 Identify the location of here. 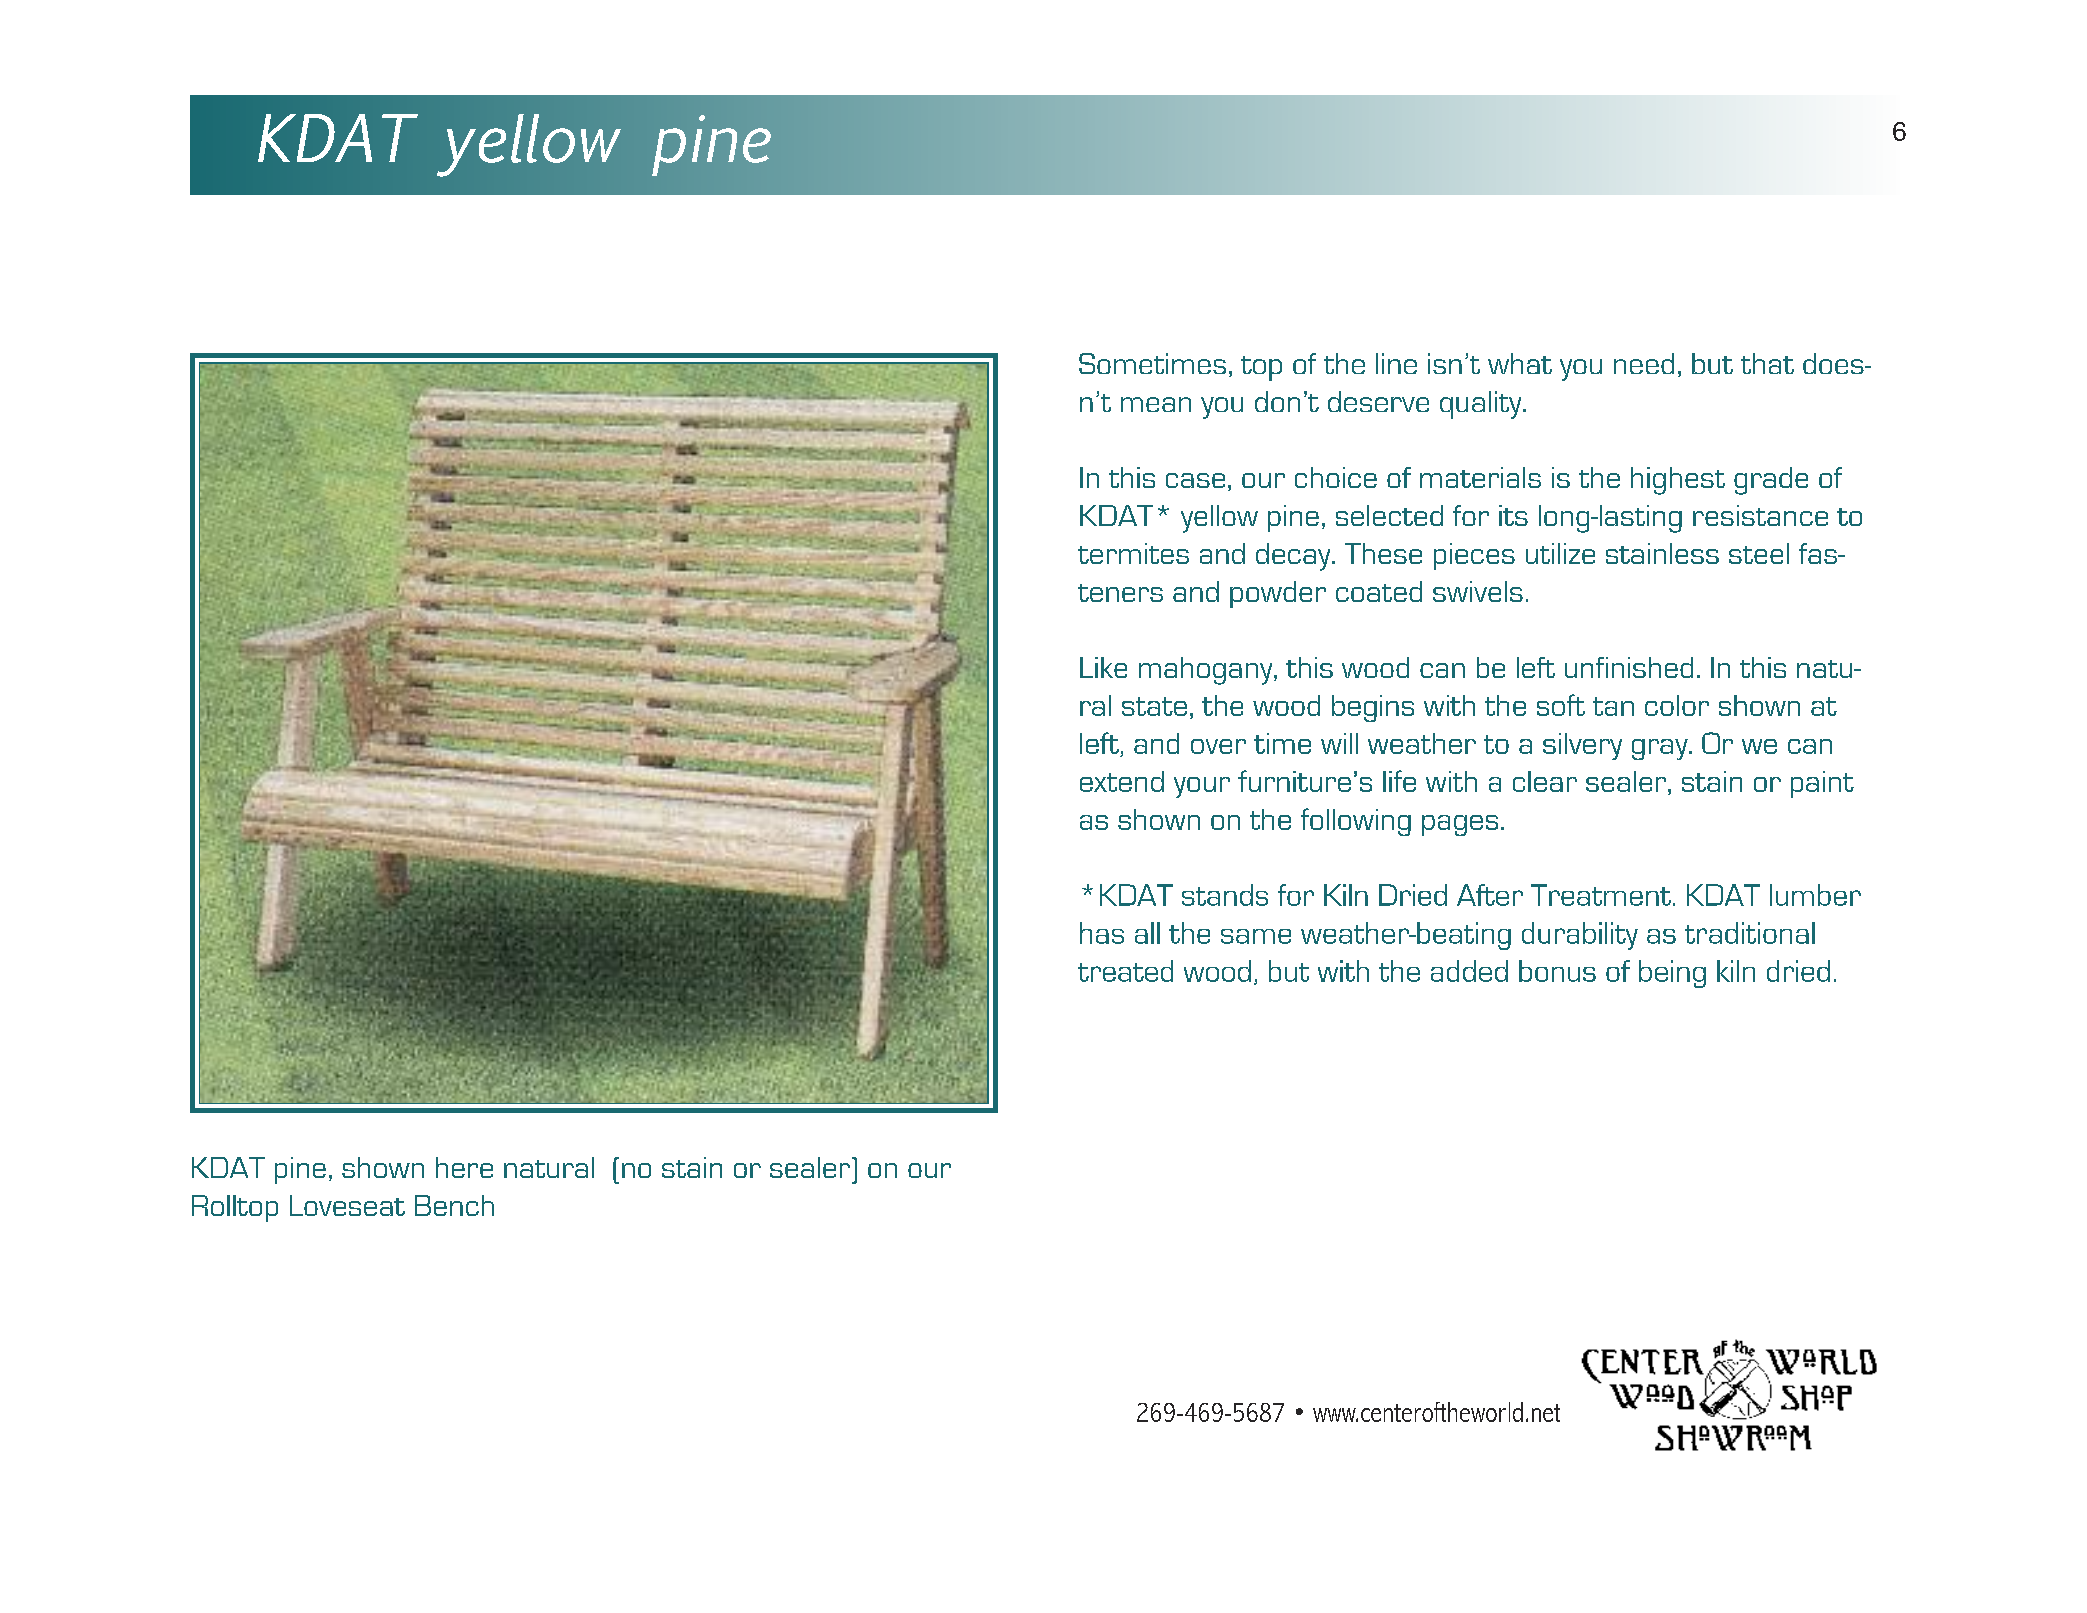
(464, 1167).
